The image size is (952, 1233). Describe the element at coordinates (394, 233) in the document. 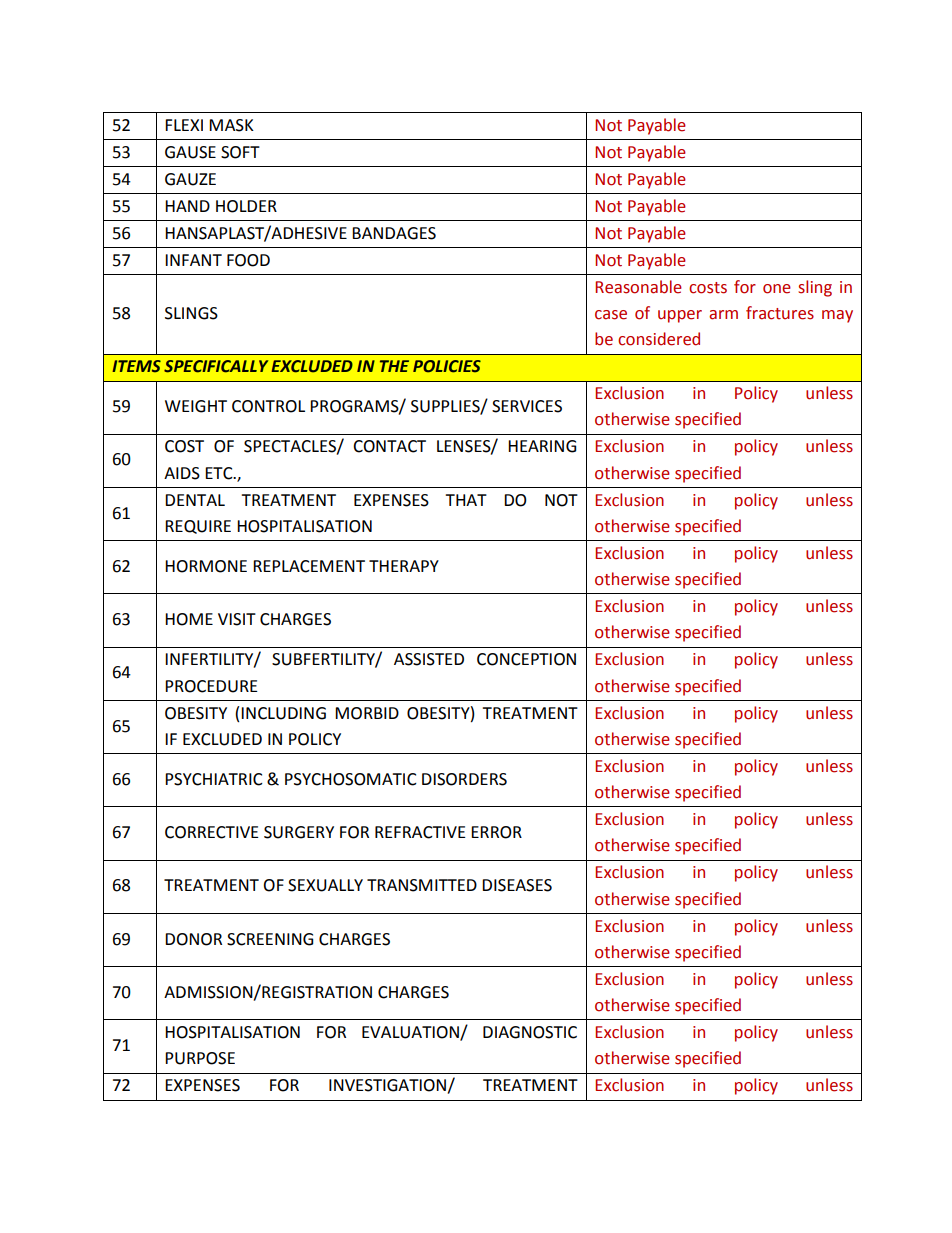

I see `BANDAGES` at that location.
